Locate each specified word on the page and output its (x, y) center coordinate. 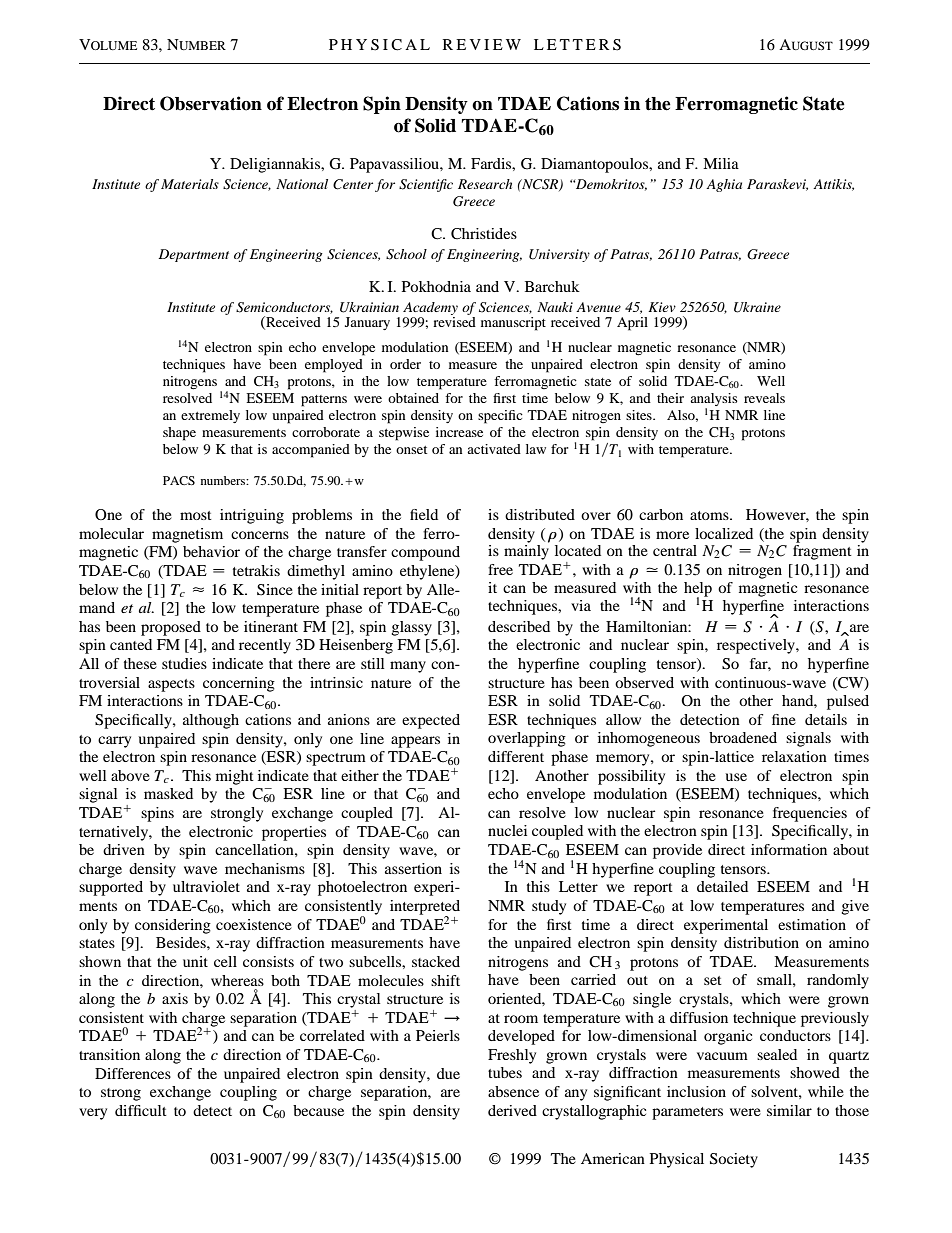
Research (485, 184)
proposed (171, 628)
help (698, 590)
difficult (141, 1110)
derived (512, 1110)
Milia (721, 163)
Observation (211, 103)
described (519, 626)
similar (789, 1110)
